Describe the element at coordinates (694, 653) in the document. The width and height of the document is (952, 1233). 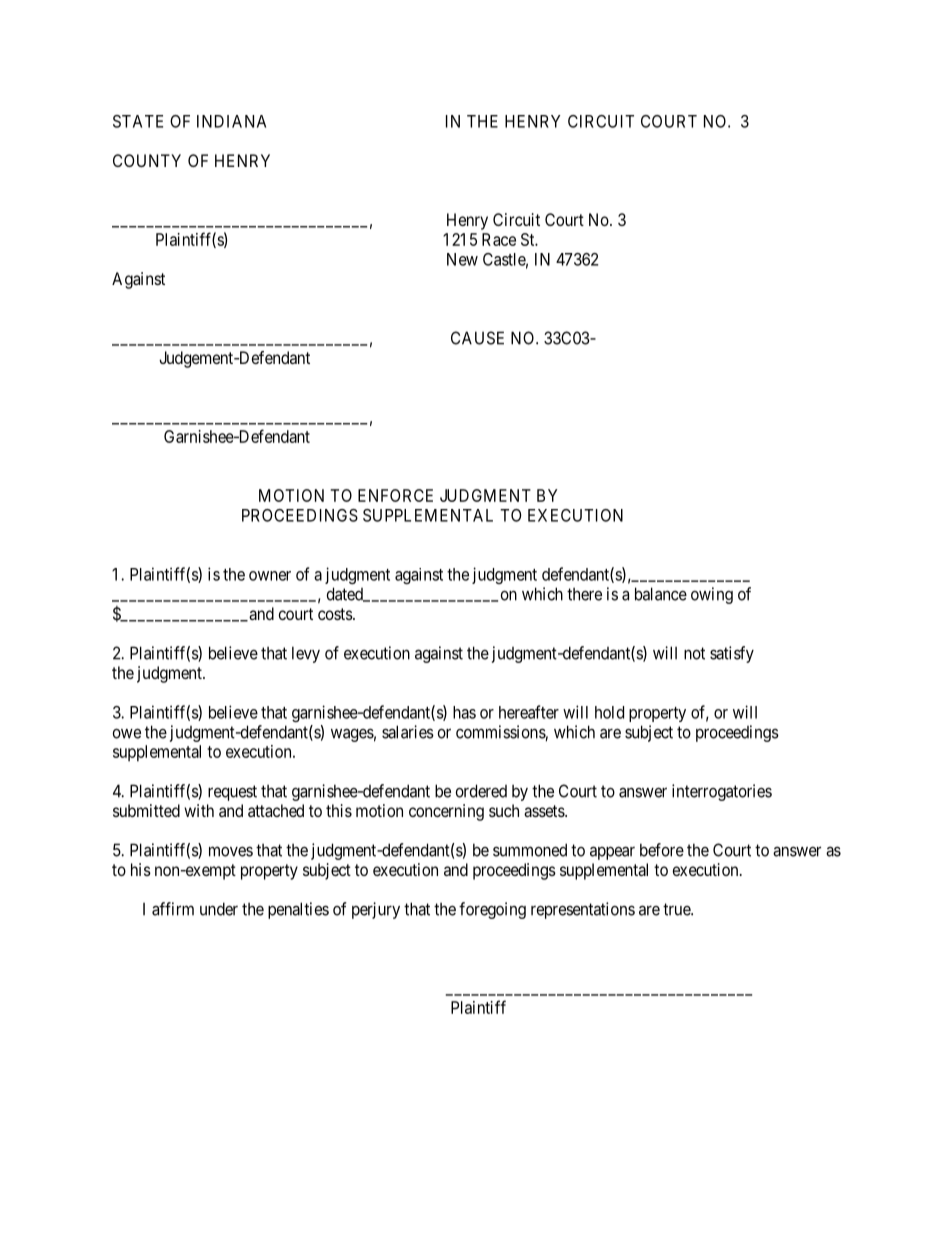
I see `not` at that location.
